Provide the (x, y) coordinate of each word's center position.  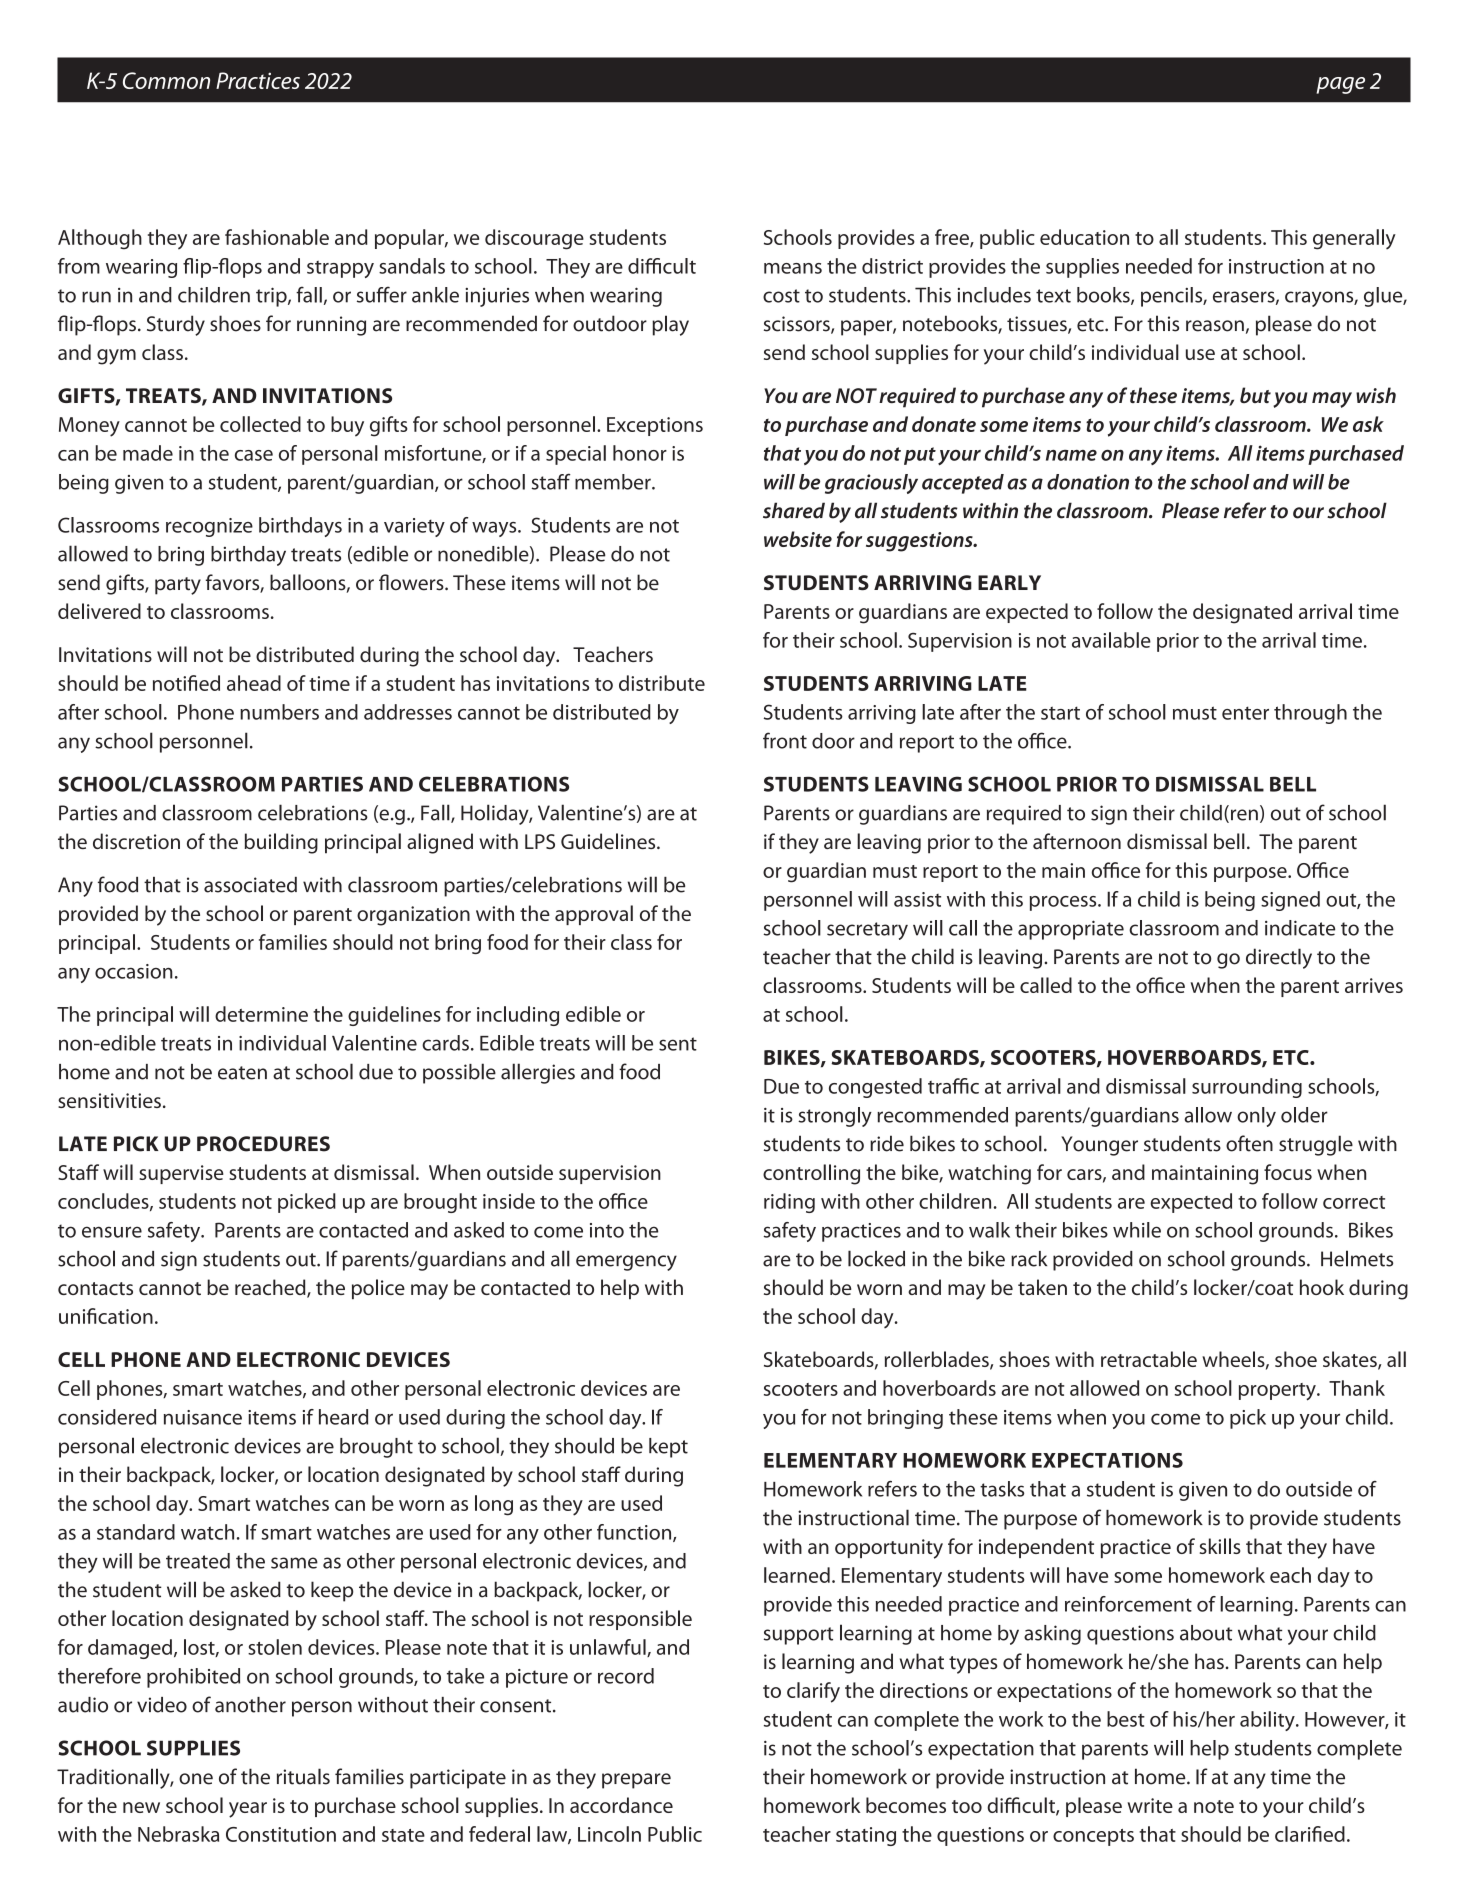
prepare (636, 1781)
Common (166, 80)
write (1150, 1805)
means (793, 268)
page (1340, 85)
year (248, 1810)
